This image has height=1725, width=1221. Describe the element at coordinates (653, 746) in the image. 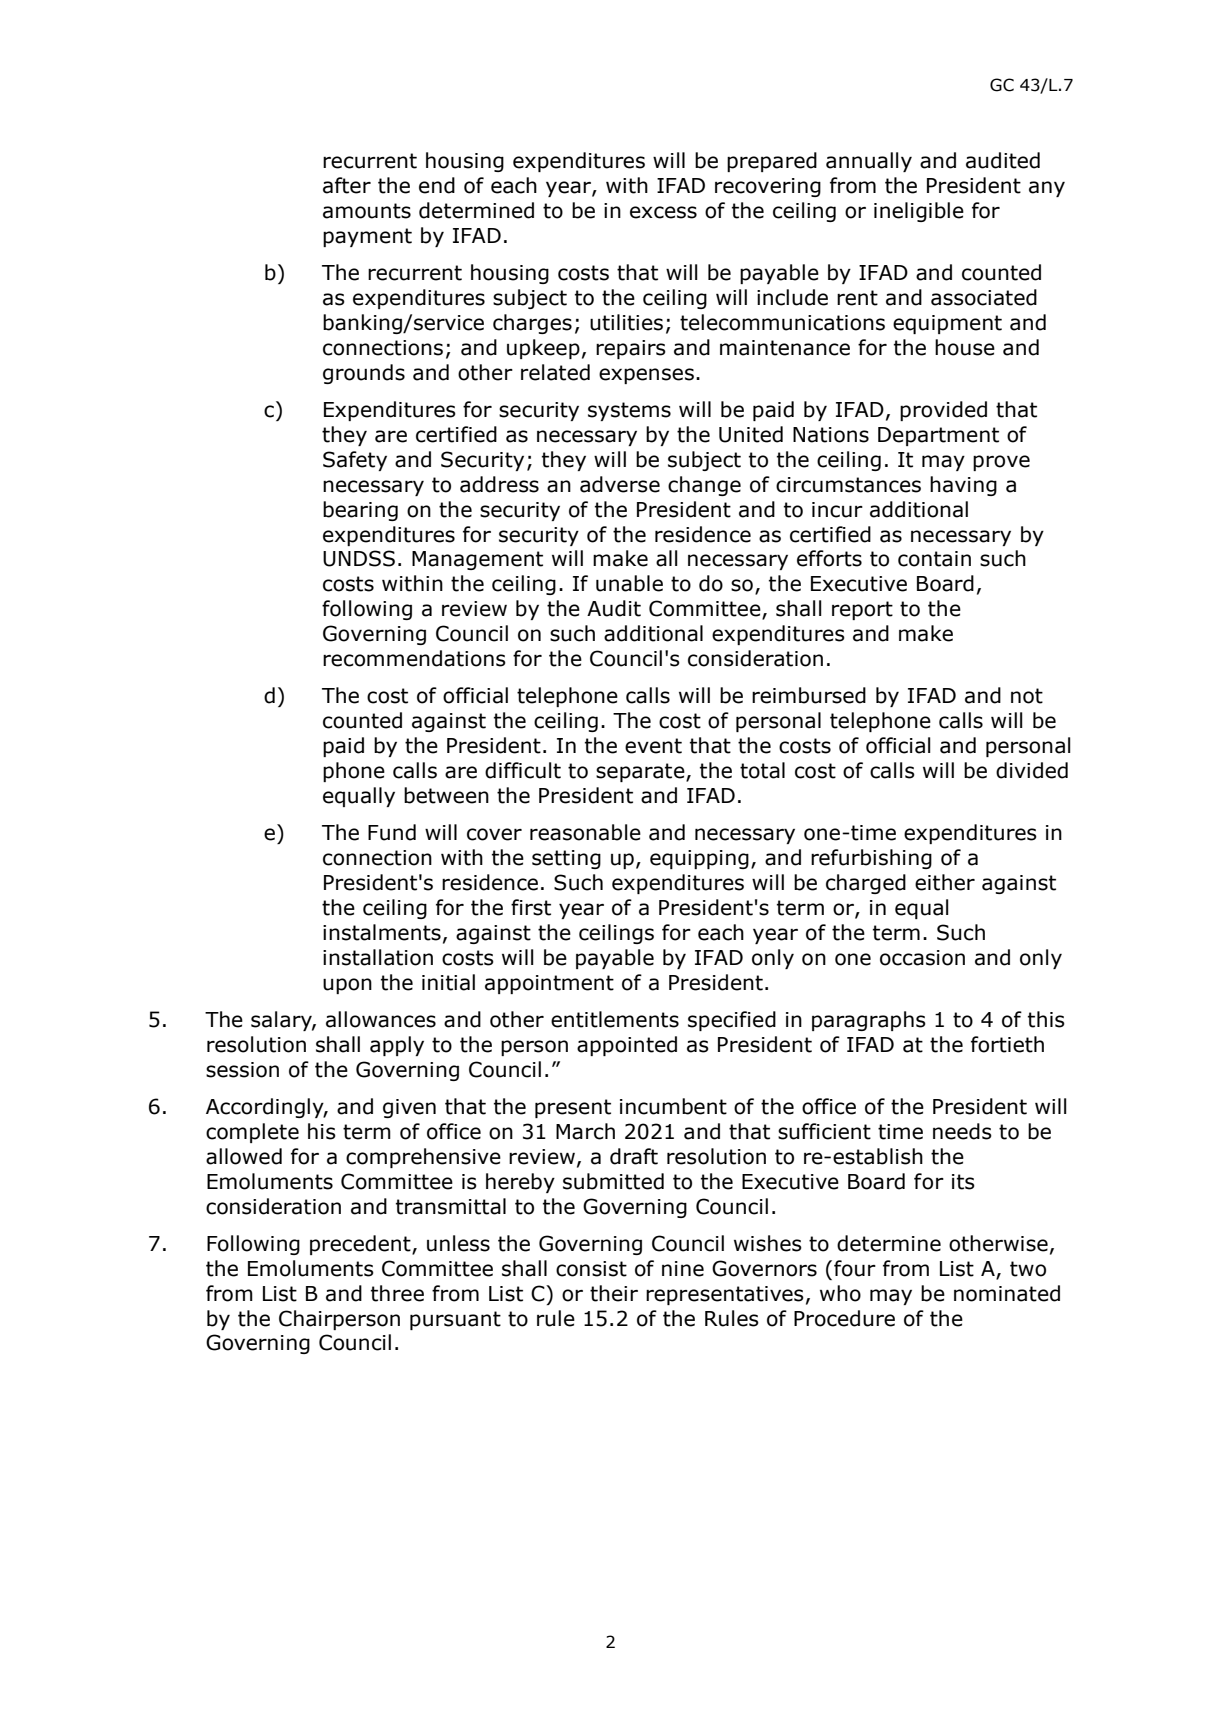

I see `event` at that location.
